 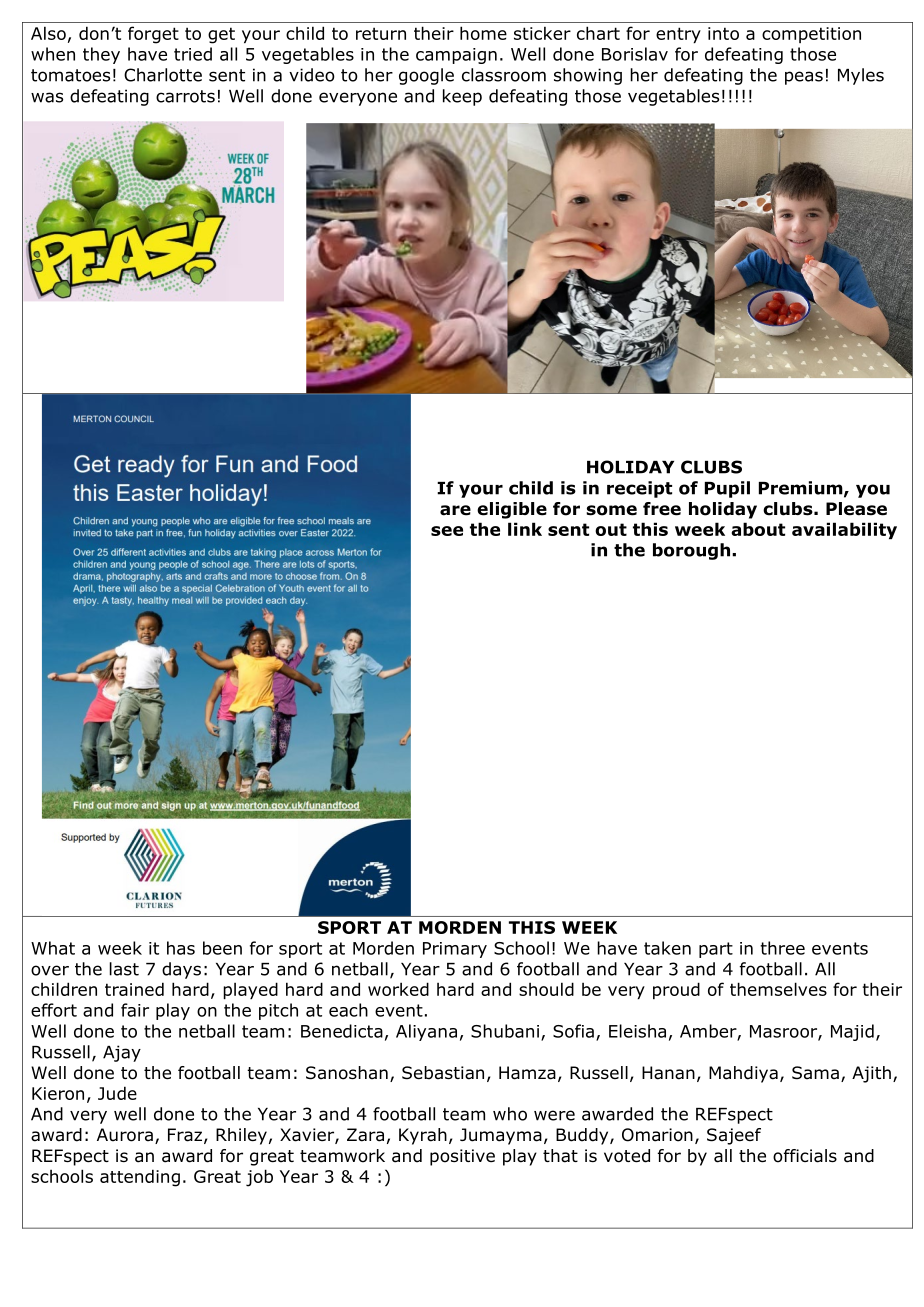 What do you see at coordinates (512, 510) in the screenshot?
I see `eligible` at bounding box center [512, 510].
